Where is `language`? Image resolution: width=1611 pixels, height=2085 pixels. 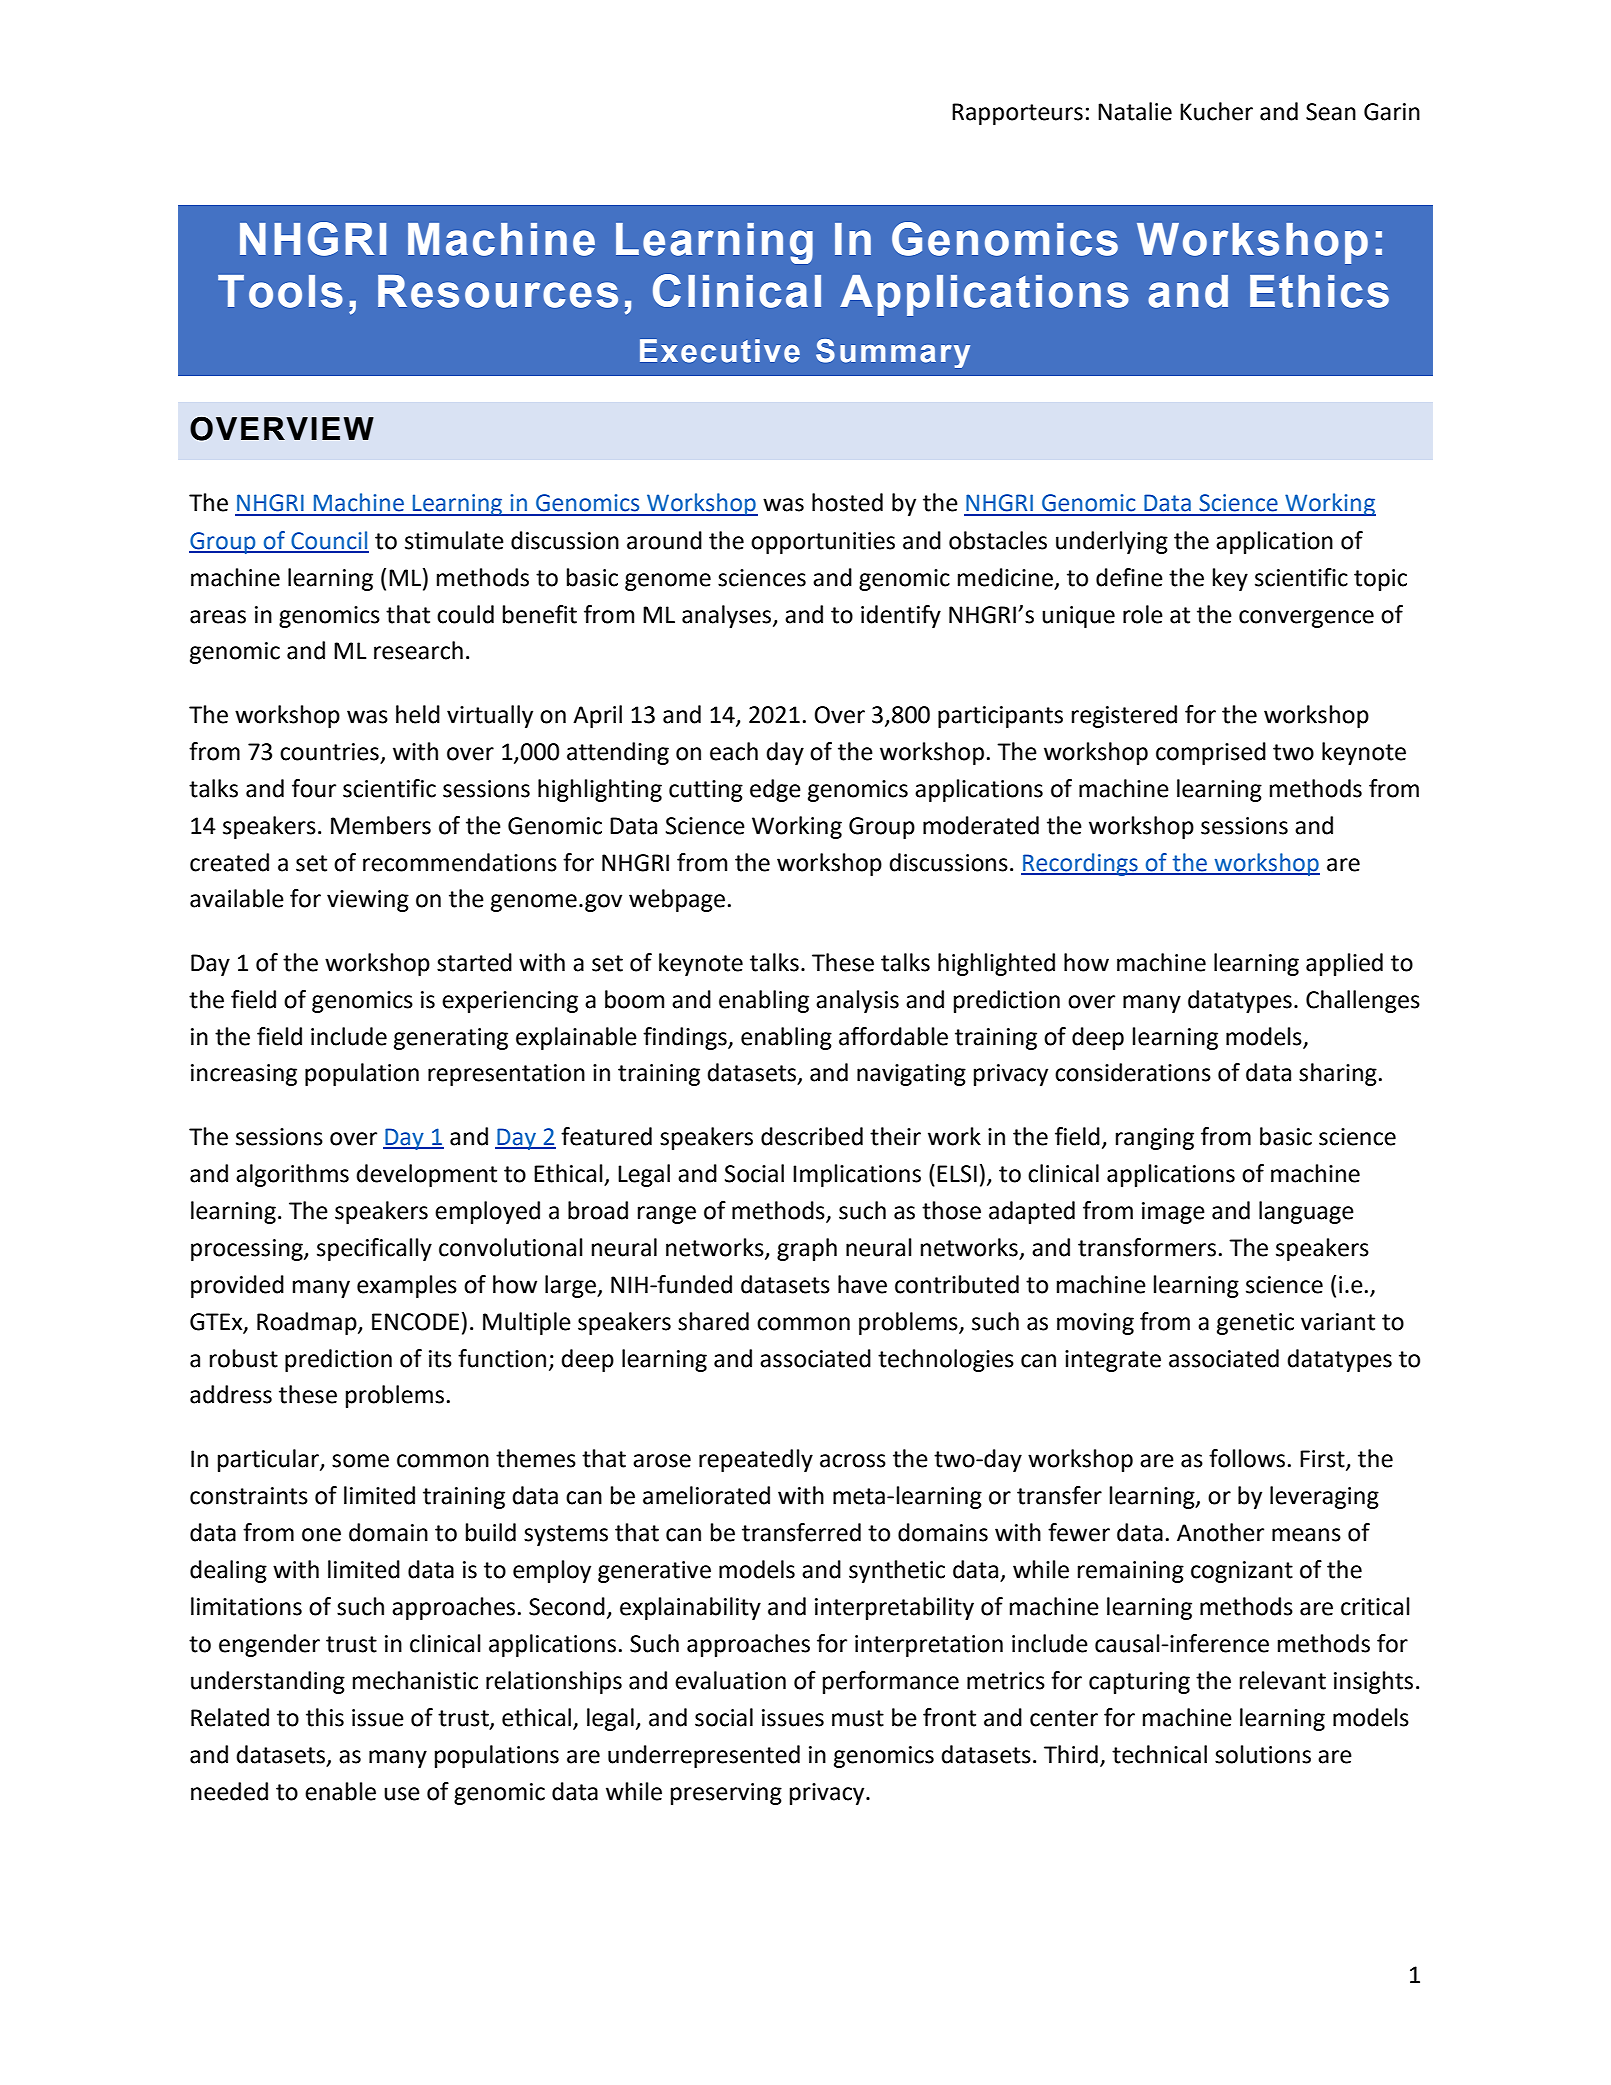
language is located at coordinates (1306, 1212).
